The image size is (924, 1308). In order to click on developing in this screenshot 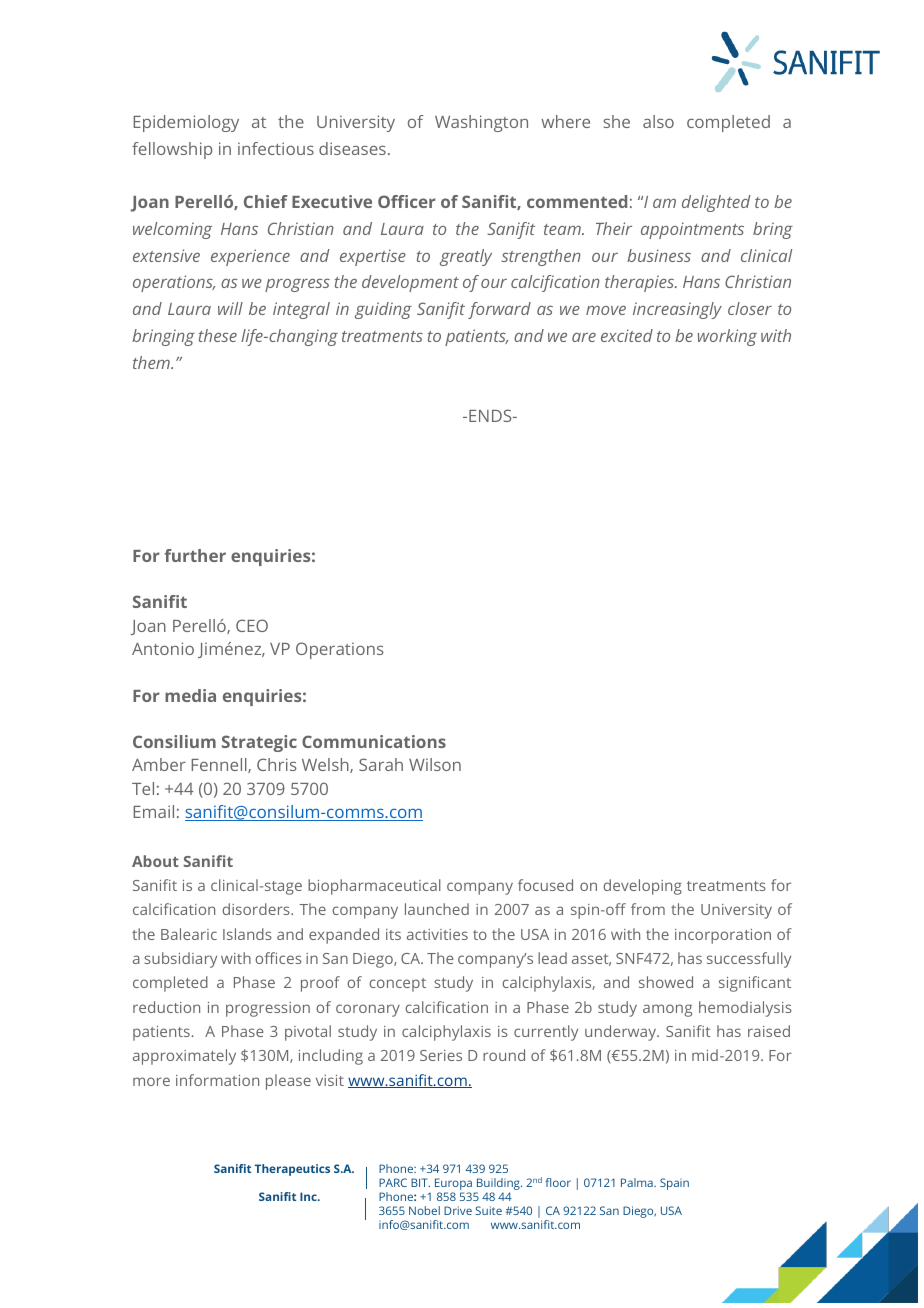, I will do `click(642, 887)`.
